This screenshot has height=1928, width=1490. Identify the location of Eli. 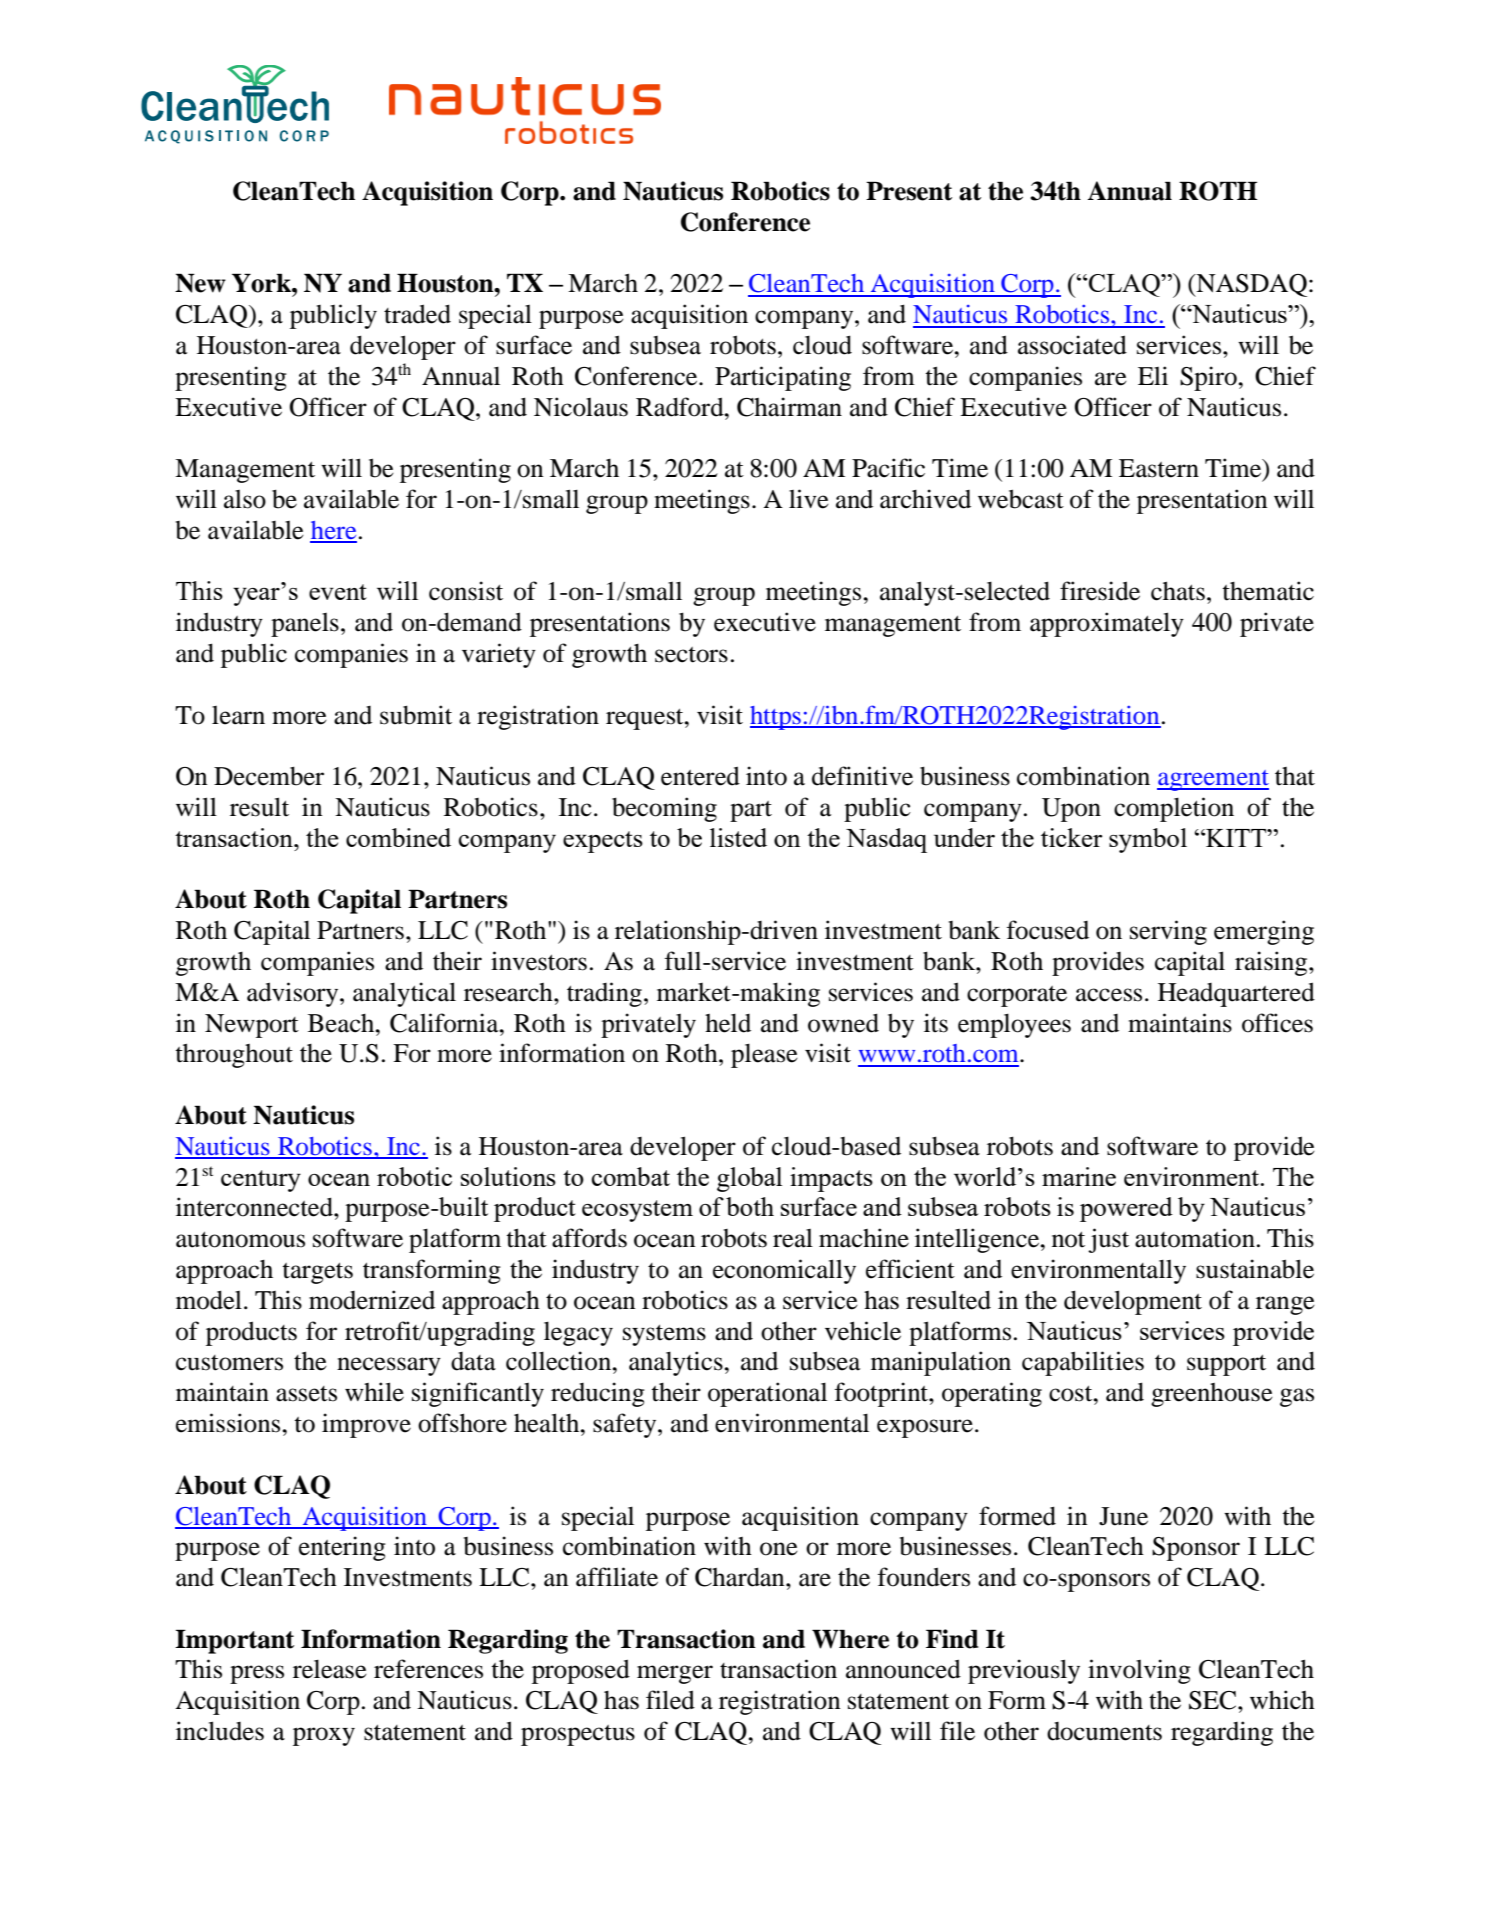
(1153, 375).
